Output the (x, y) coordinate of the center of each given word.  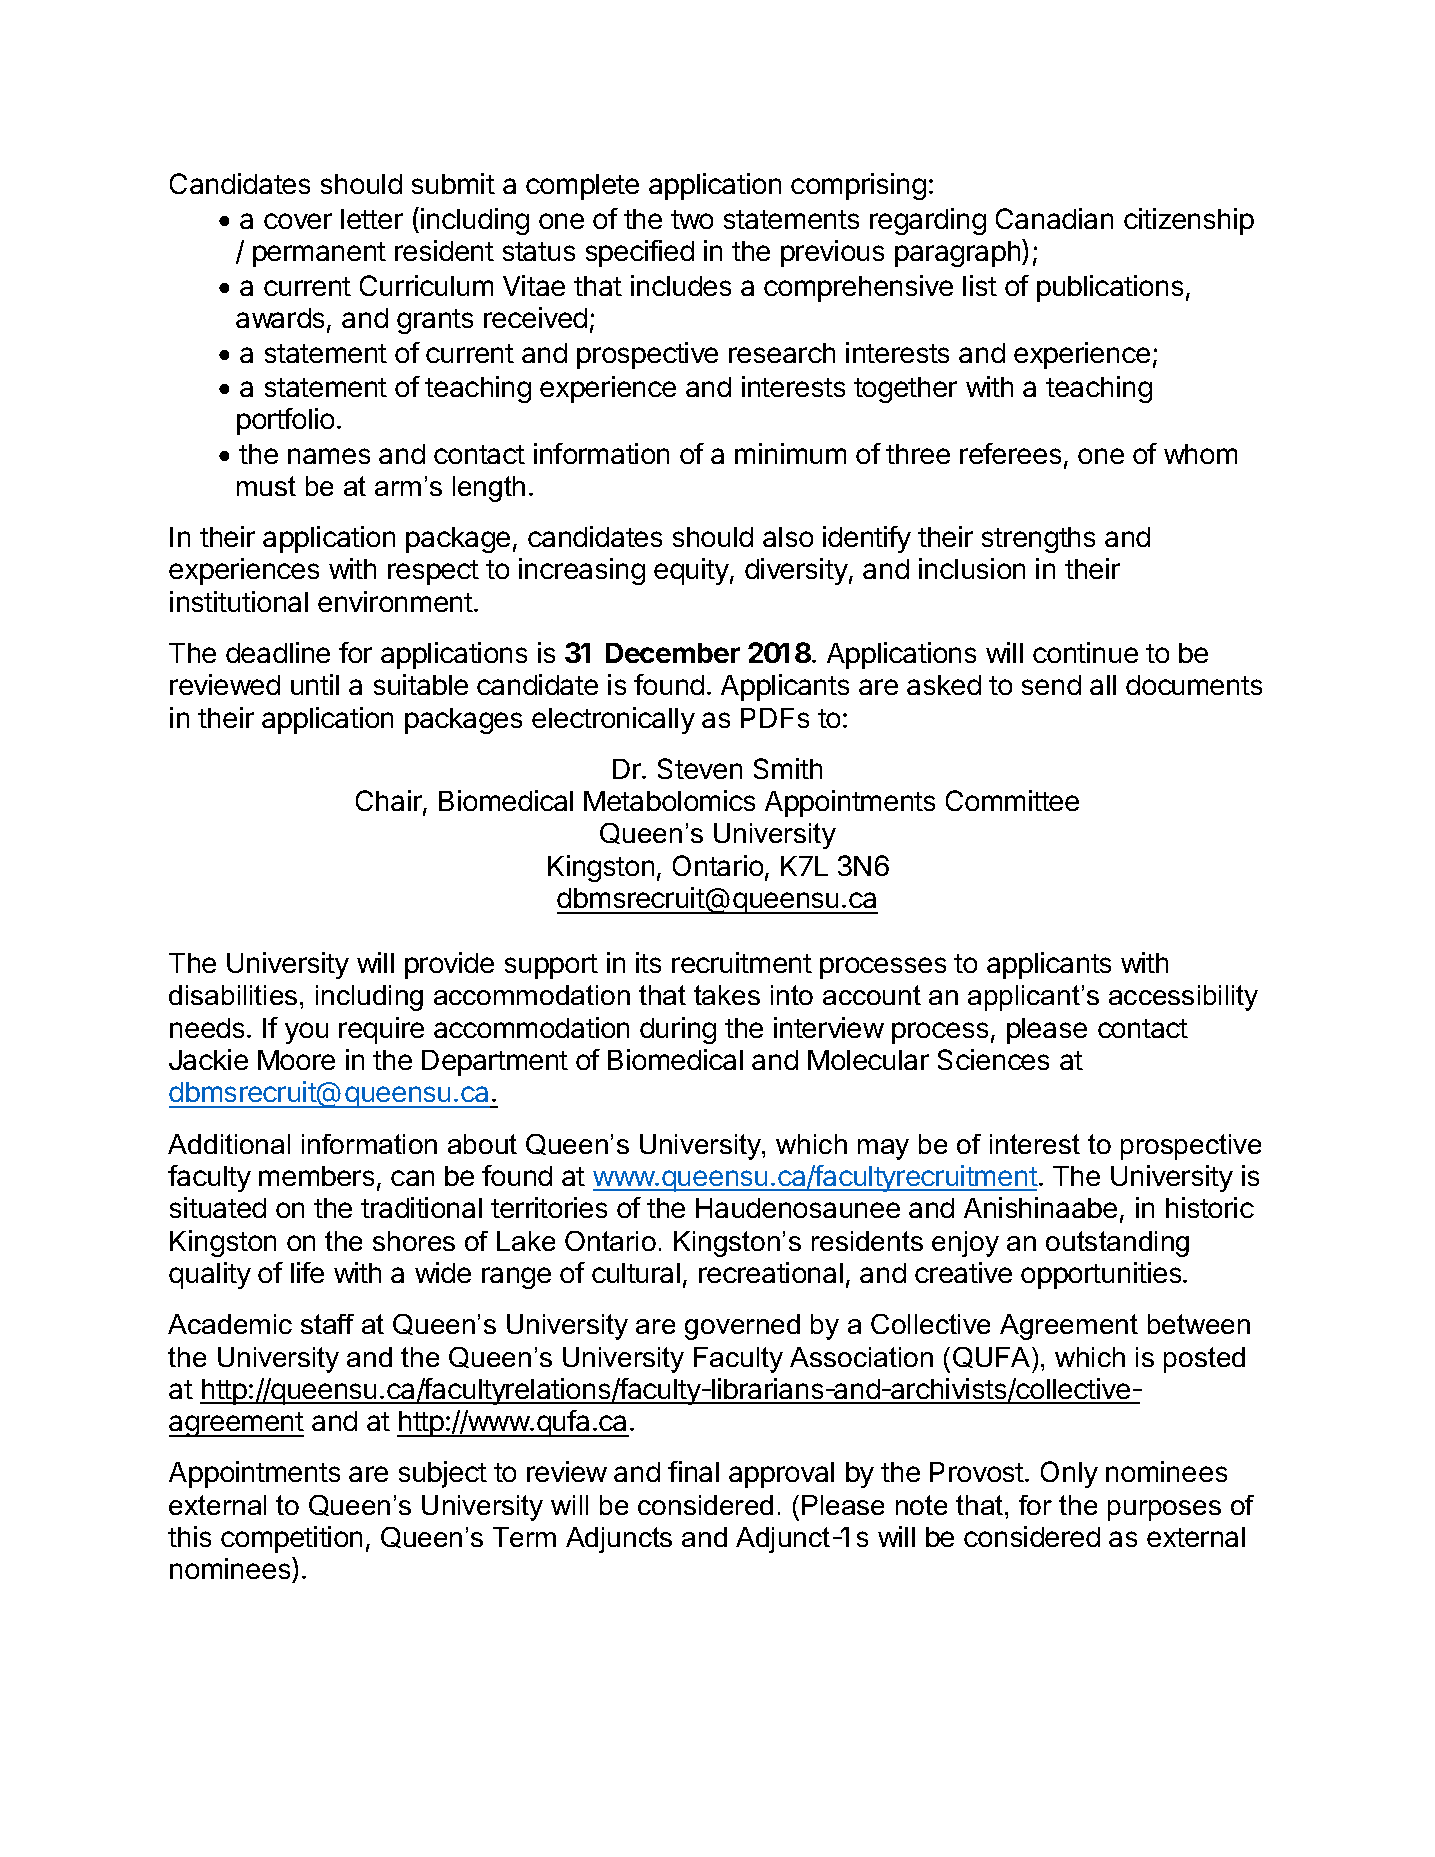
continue (1085, 652)
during (678, 1030)
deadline (278, 652)
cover (298, 221)
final (693, 1471)
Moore (296, 1060)
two (692, 219)
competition (291, 1539)
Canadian (1054, 218)
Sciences (993, 1059)
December (673, 653)
